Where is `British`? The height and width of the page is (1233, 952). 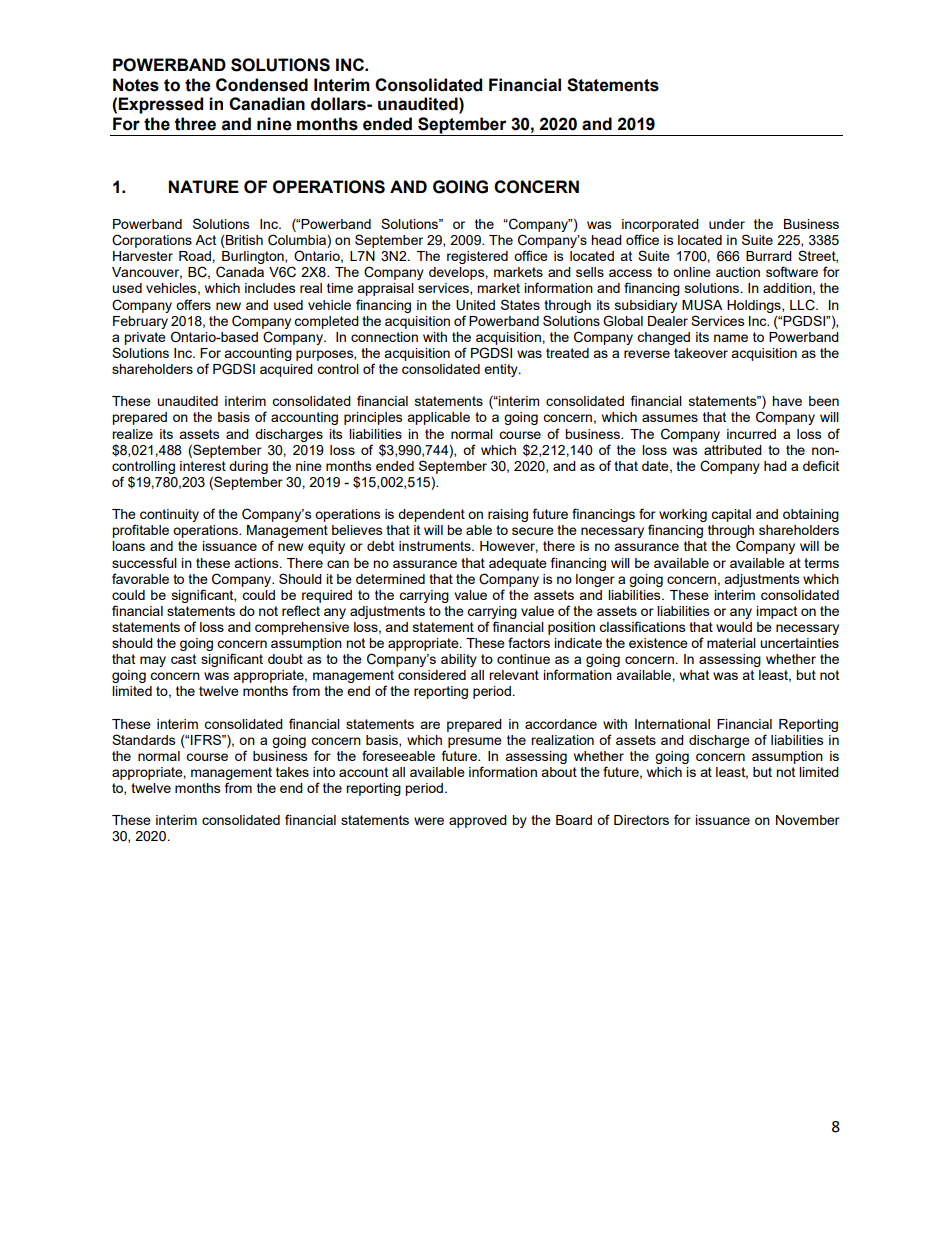
British is located at coordinates (243, 241).
